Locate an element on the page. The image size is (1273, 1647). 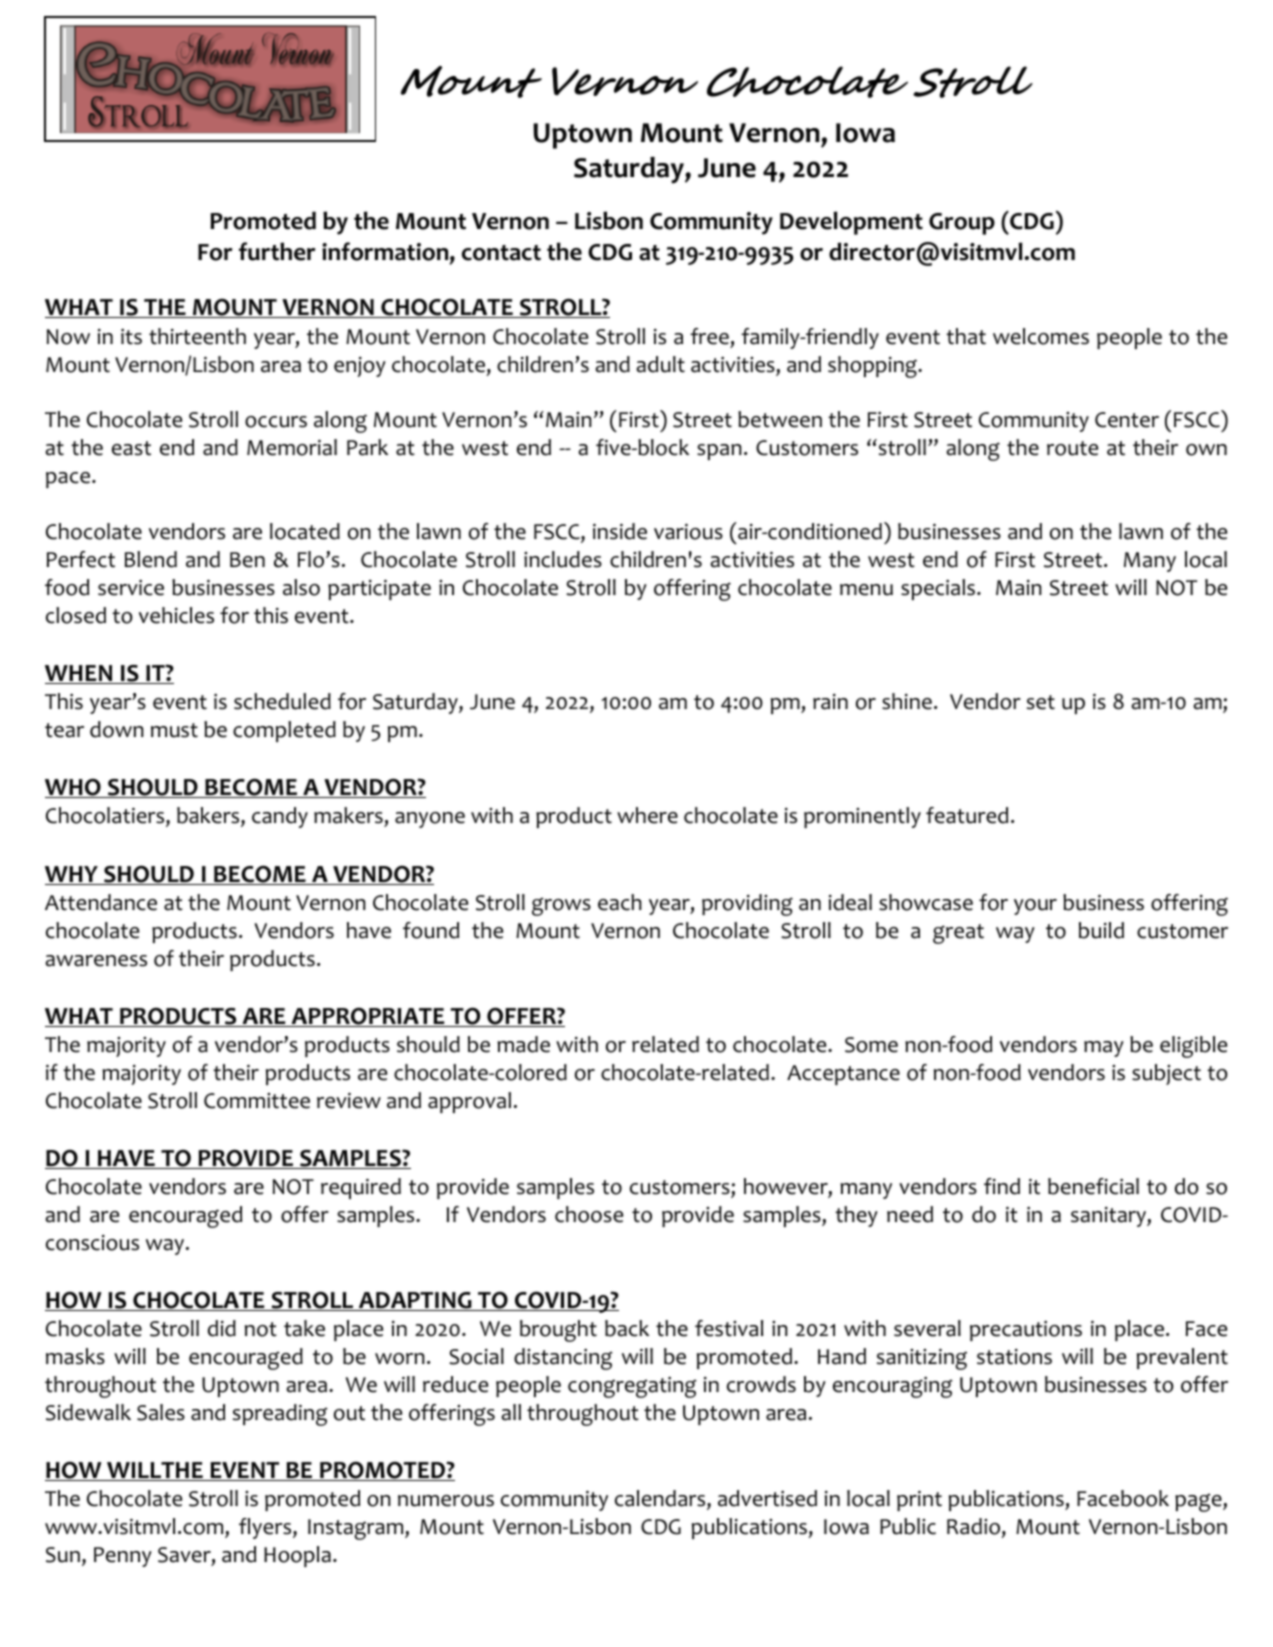
Attendance is located at coordinates (101, 902).
